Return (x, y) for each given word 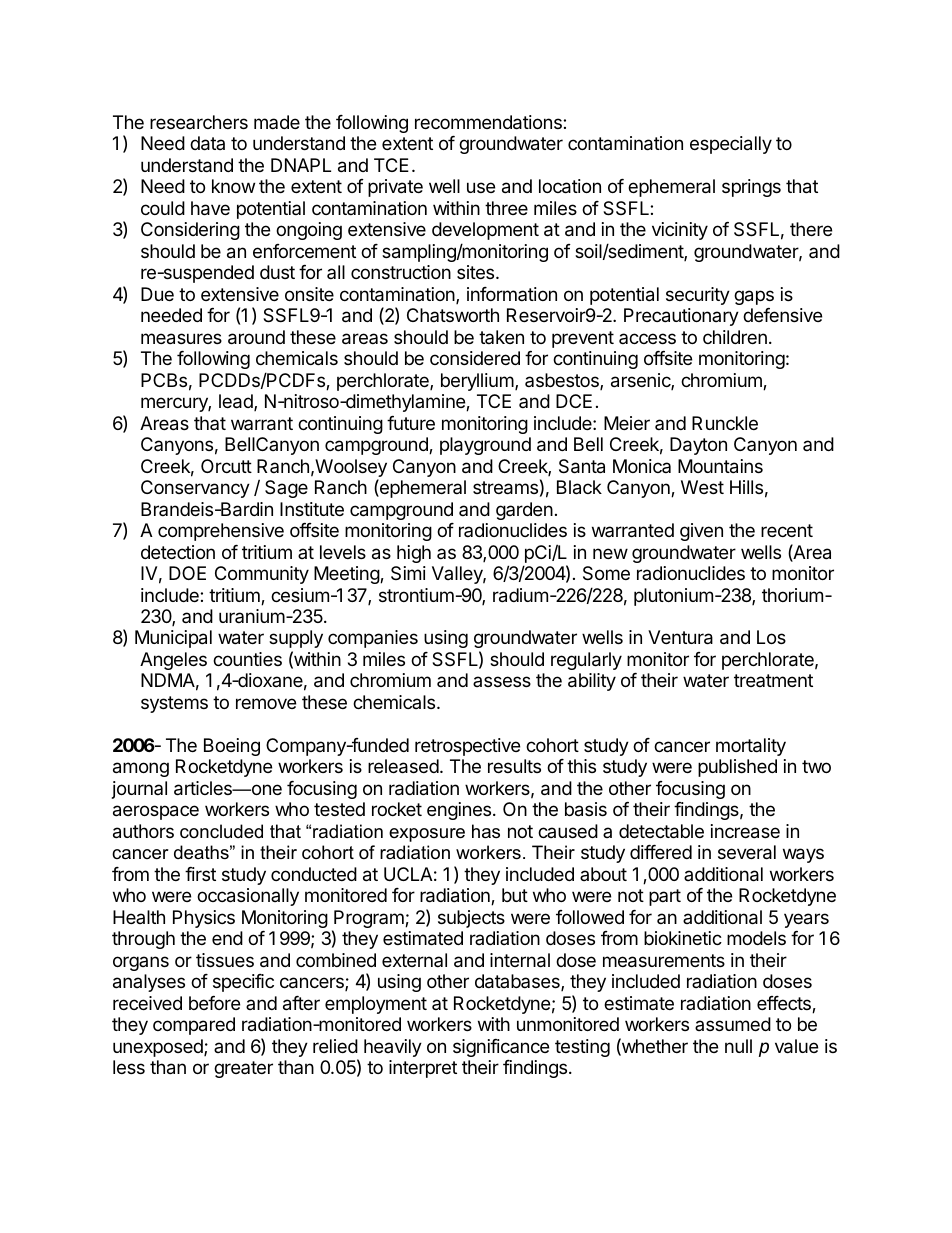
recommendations (489, 122)
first (200, 874)
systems (174, 704)
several (747, 852)
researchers (199, 122)
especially (731, 145)
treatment (773, 680)
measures (181, 339)
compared (194, 1026)
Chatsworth (453, 315)
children (735, 337)
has (486, 831)
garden (524, 511)
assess (502, 681)
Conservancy (195, 489)
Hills (746, 487)
